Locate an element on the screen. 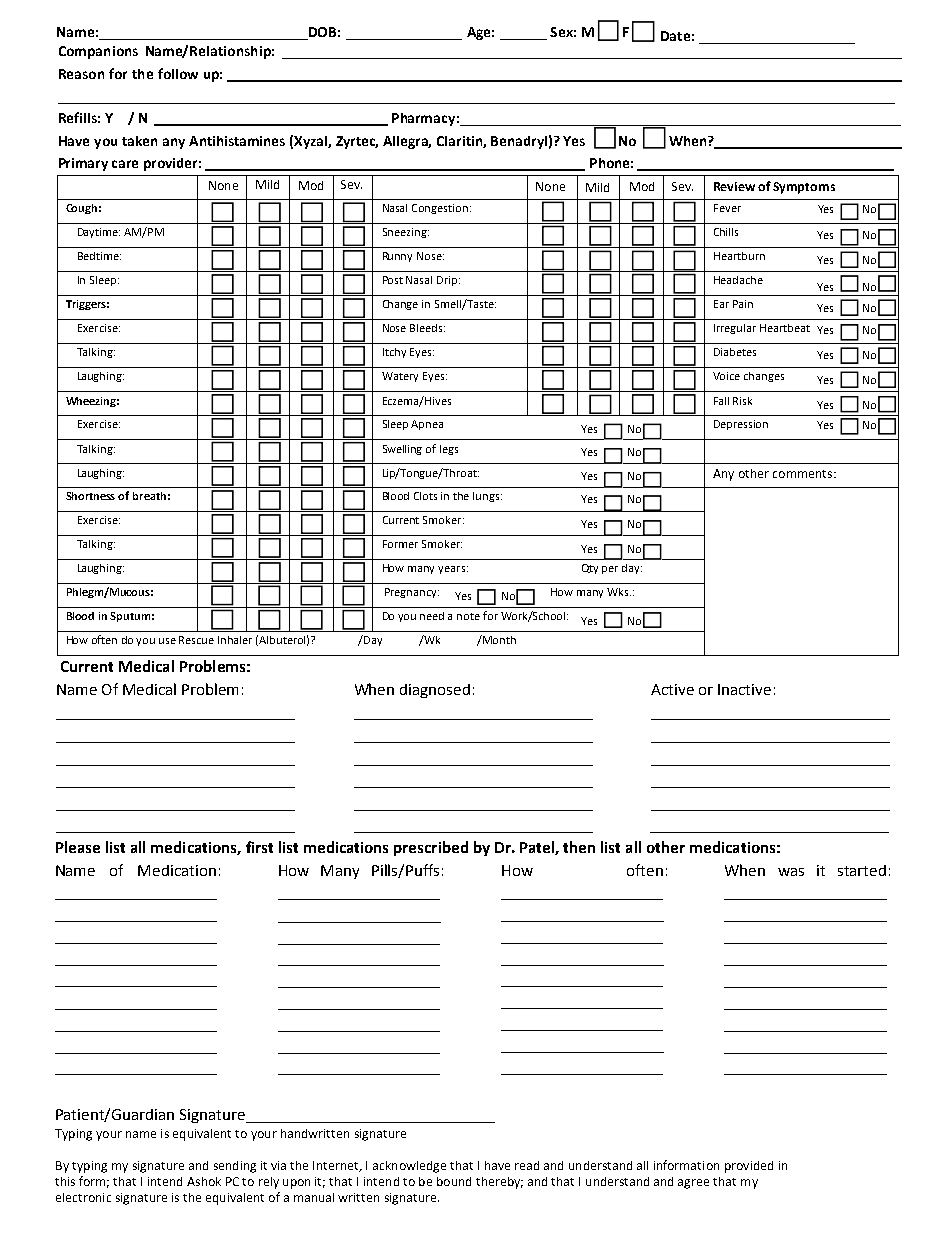  Congestion is located at coordinates (440, 209).
